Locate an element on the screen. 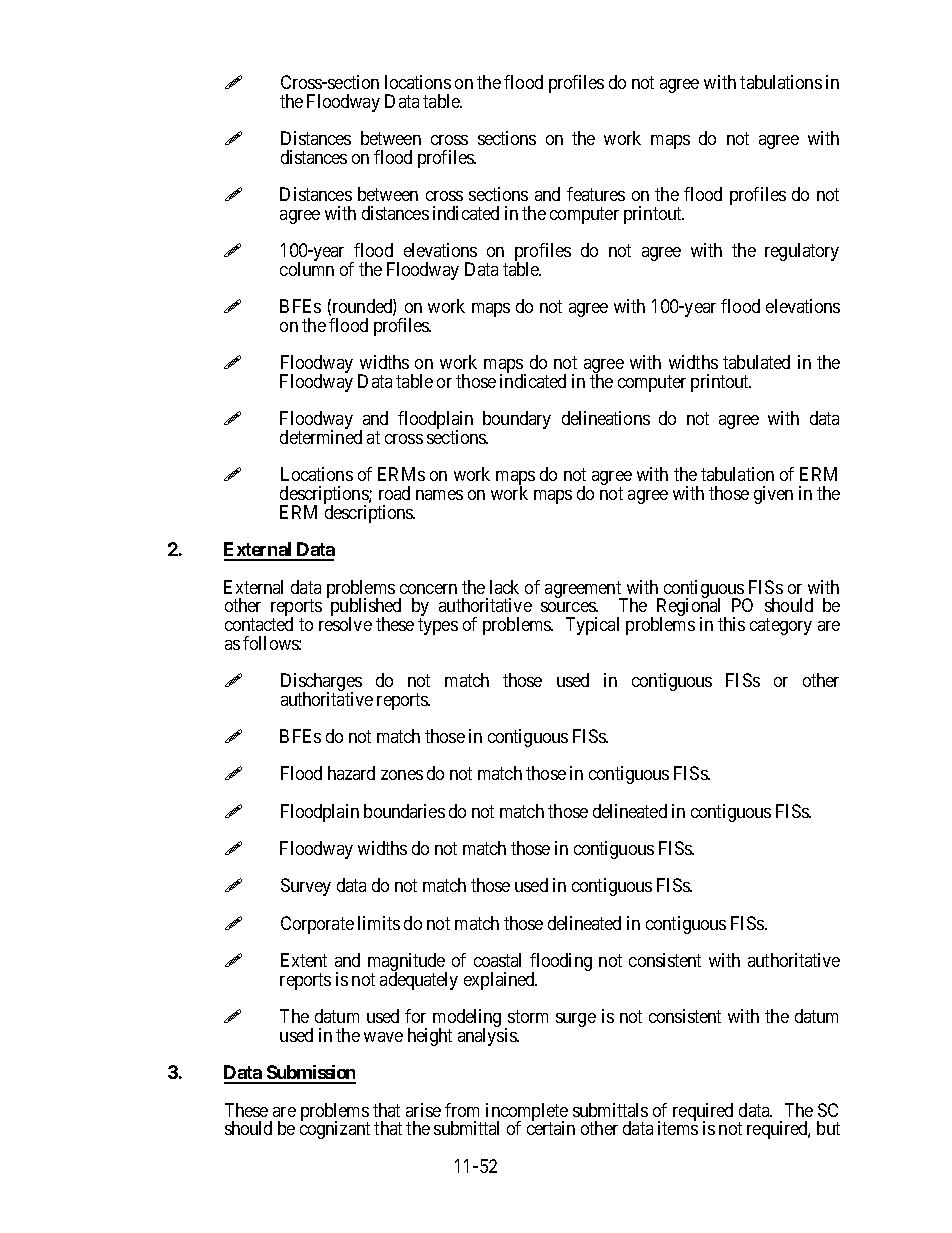 The image size is (952, 1233). Typical is located at coordinates (592, 626).
